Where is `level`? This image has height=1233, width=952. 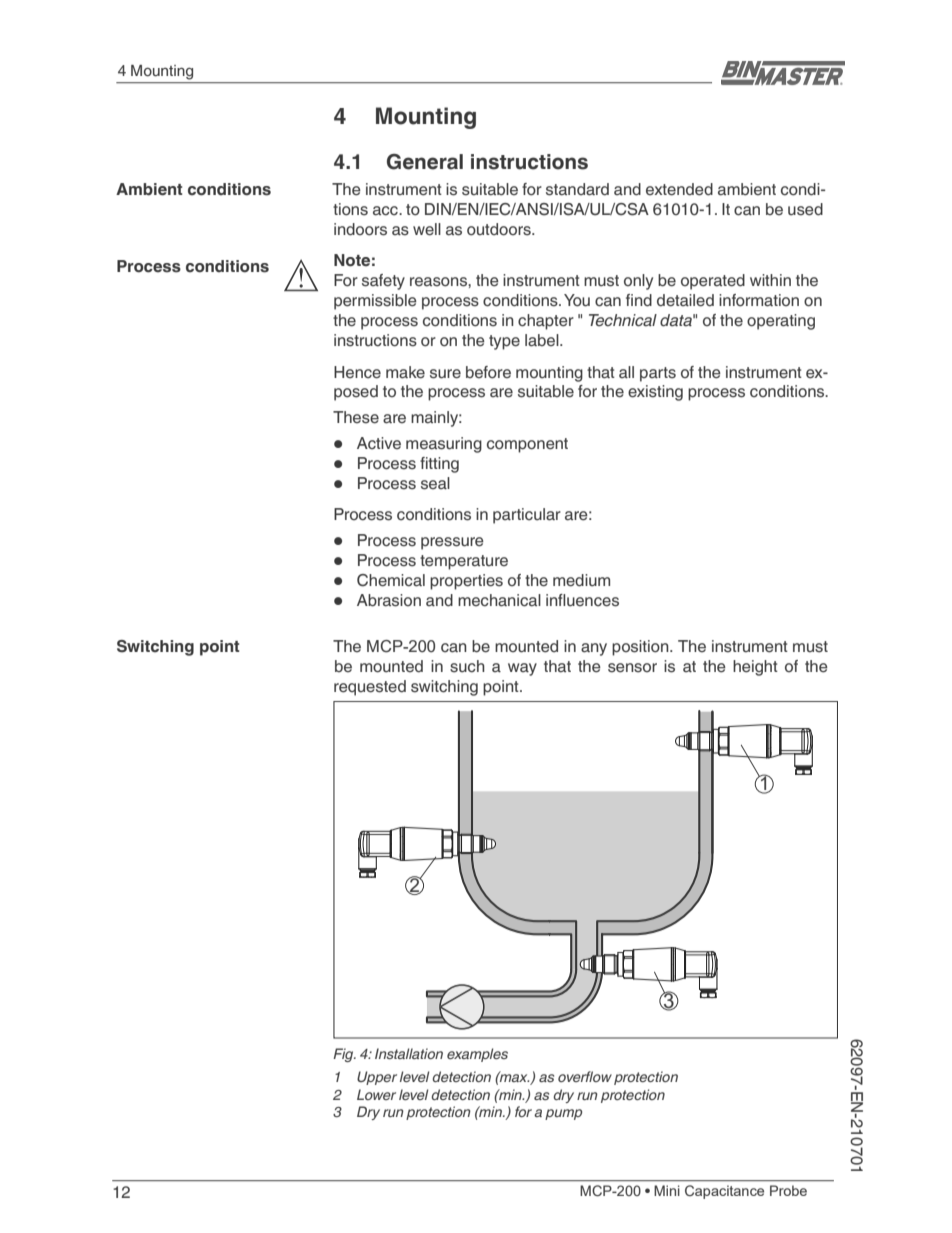
level is located at coordinates (413, 1094).
